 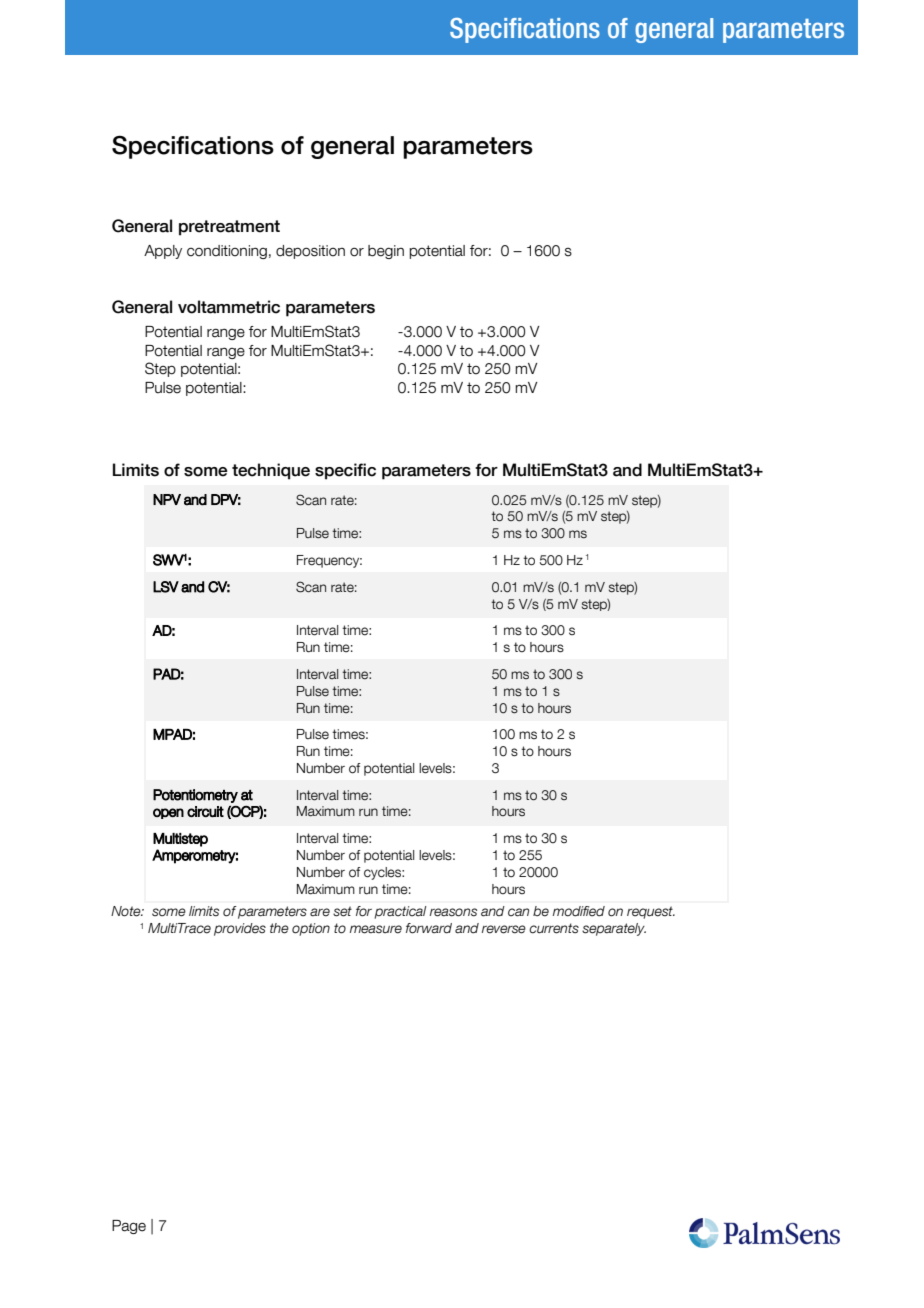 I want to click on technique, so click(x=271, y=471).
